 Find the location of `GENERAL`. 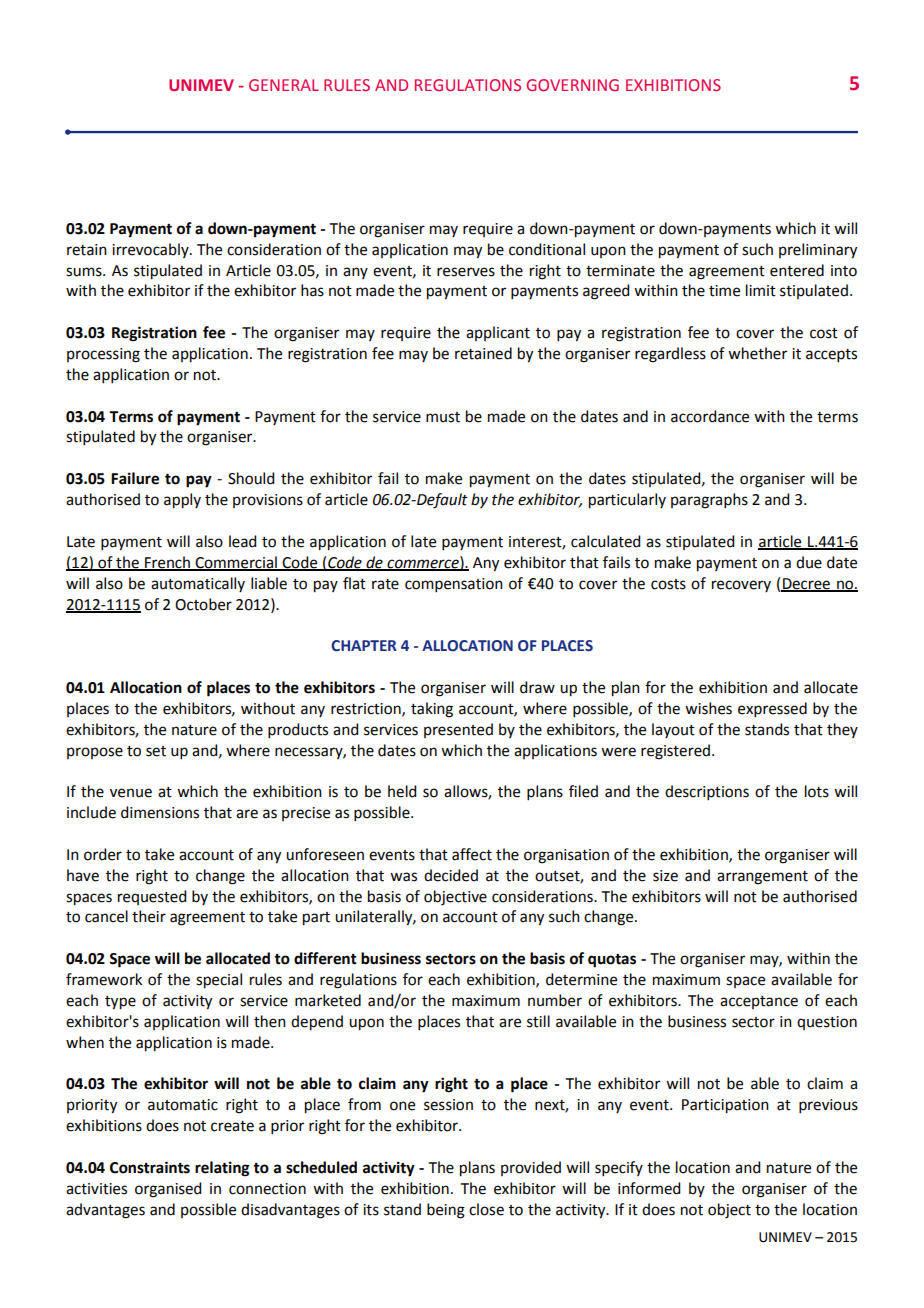

GENERAL is located at coordinates (284, 85).
